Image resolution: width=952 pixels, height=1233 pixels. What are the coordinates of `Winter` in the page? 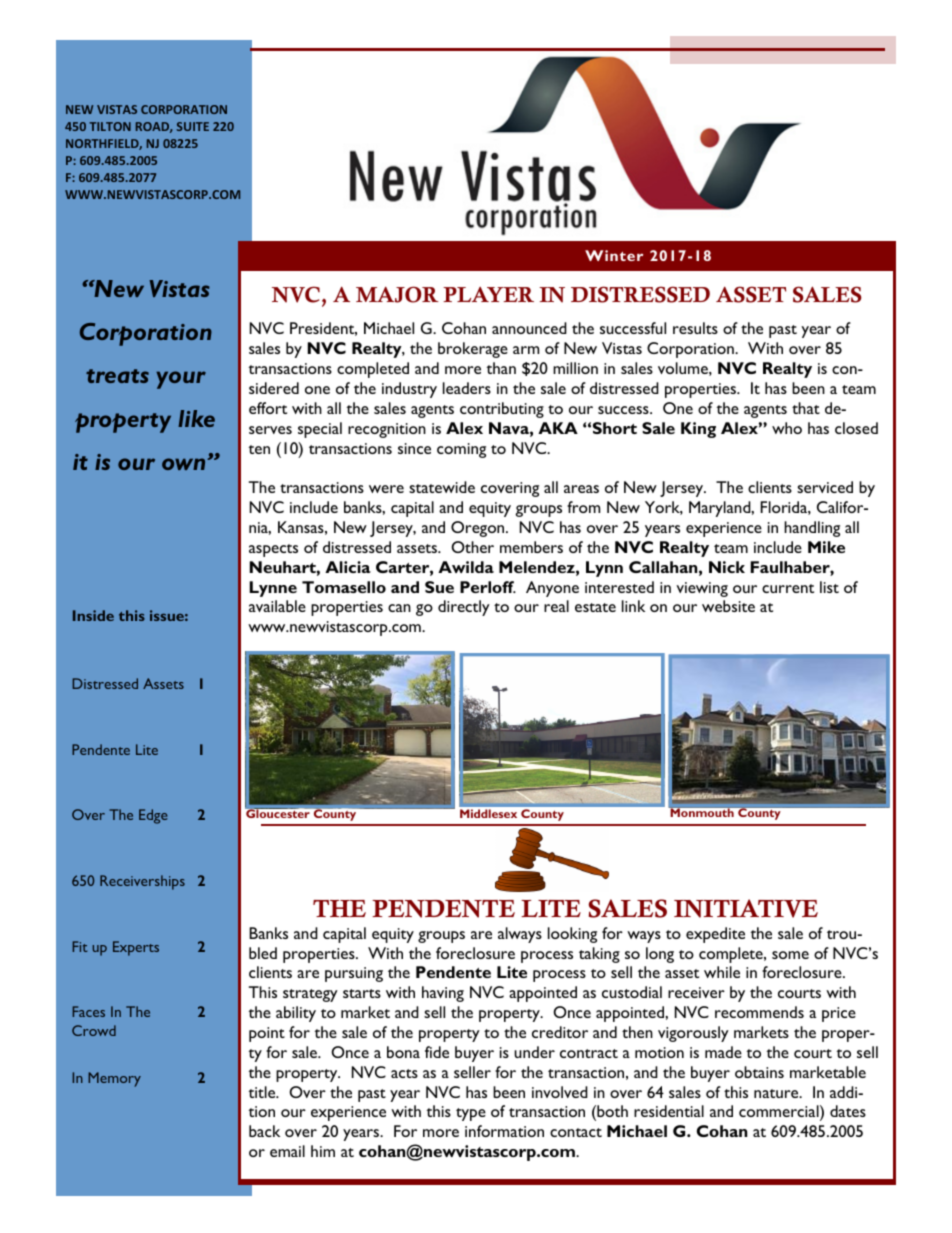 It's located at (614, 255).
